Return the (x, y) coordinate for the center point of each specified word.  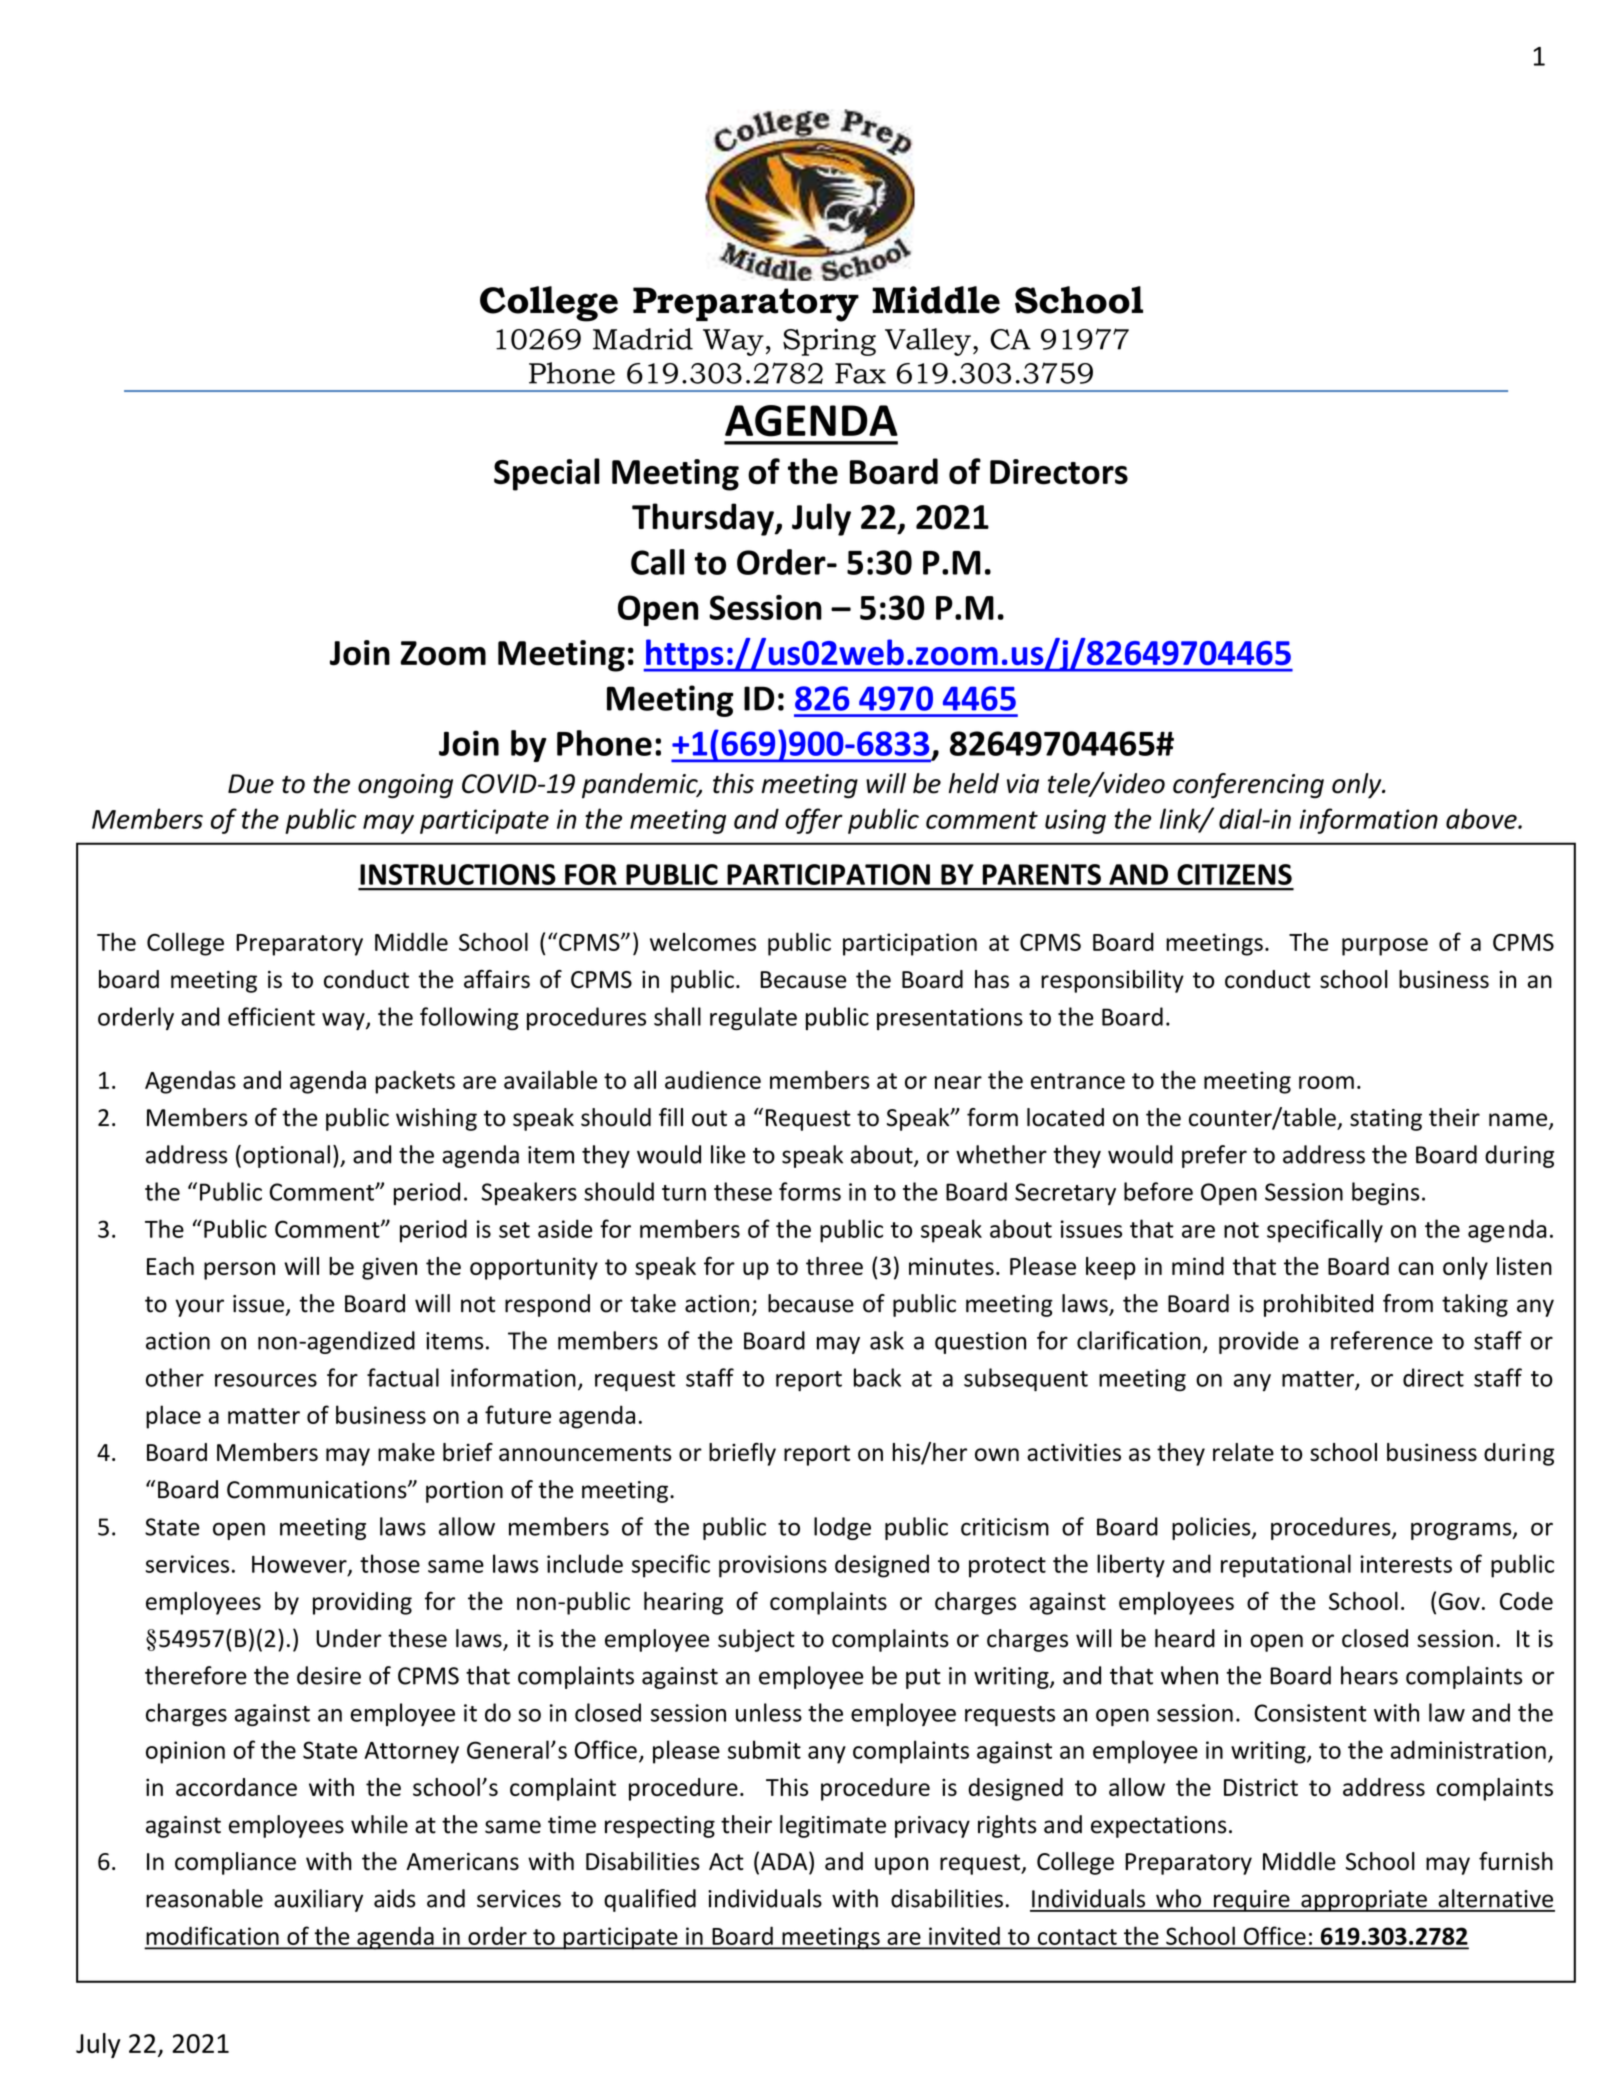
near (958, 1082)
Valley (928, 342)
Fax (860, 373)
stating (1386, 1120)
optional (286, 1156)
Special (547, 474)
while (379, 1824)
